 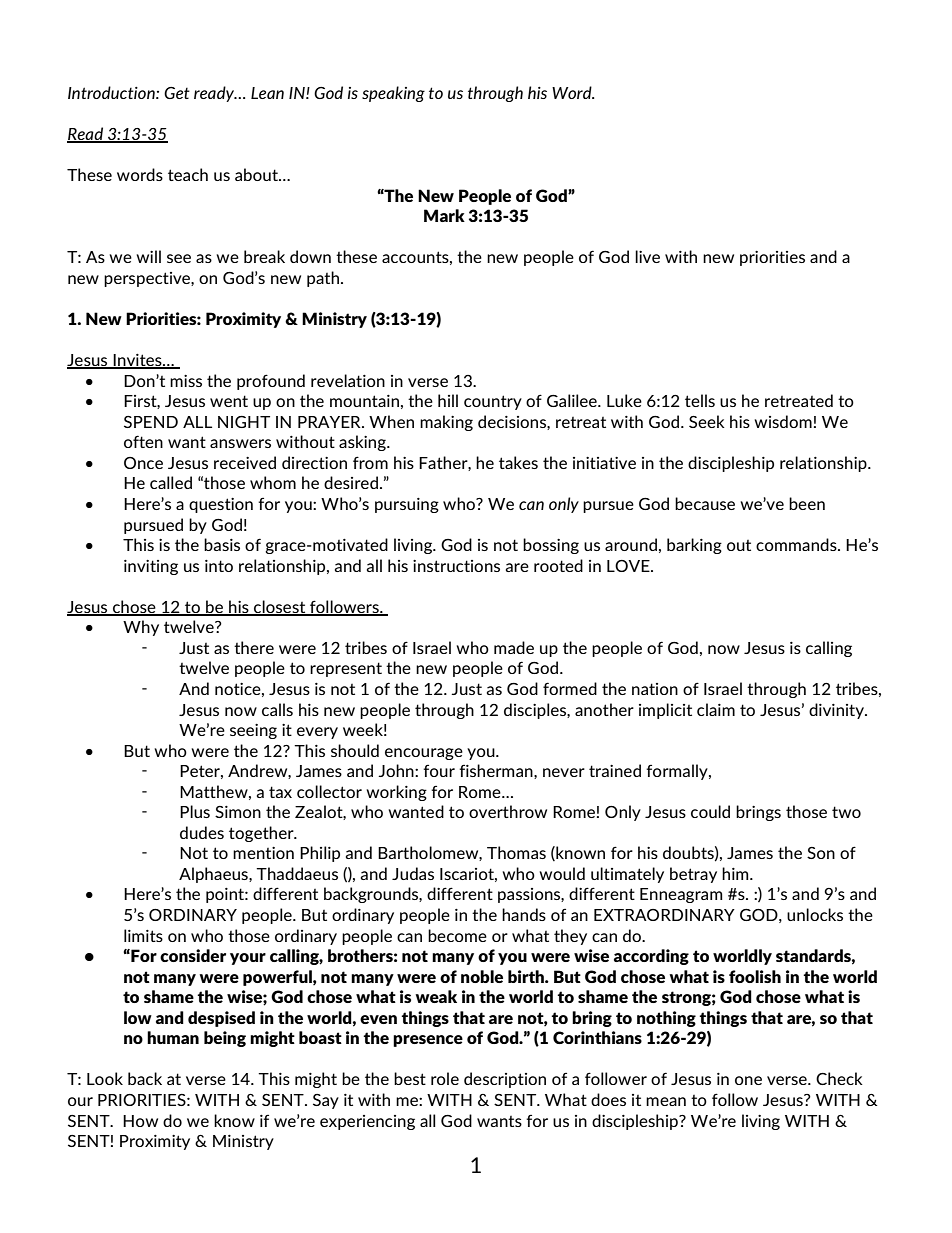 What do you see at coordinates (493, 402) in the screenshot?
I see `country` at bounding box center [493, 402].
